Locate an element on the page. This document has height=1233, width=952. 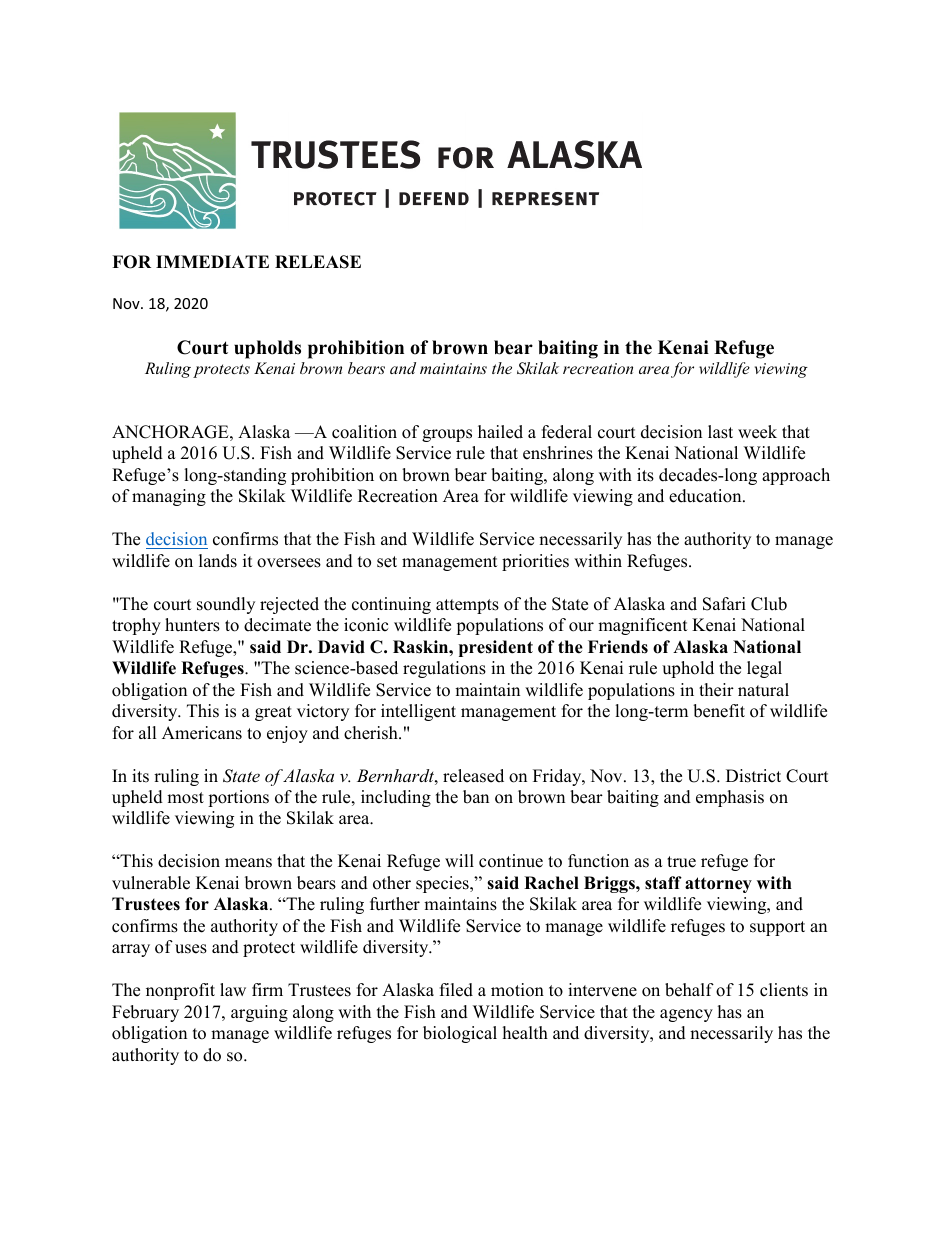
last is located at coordinates (720, 432).
